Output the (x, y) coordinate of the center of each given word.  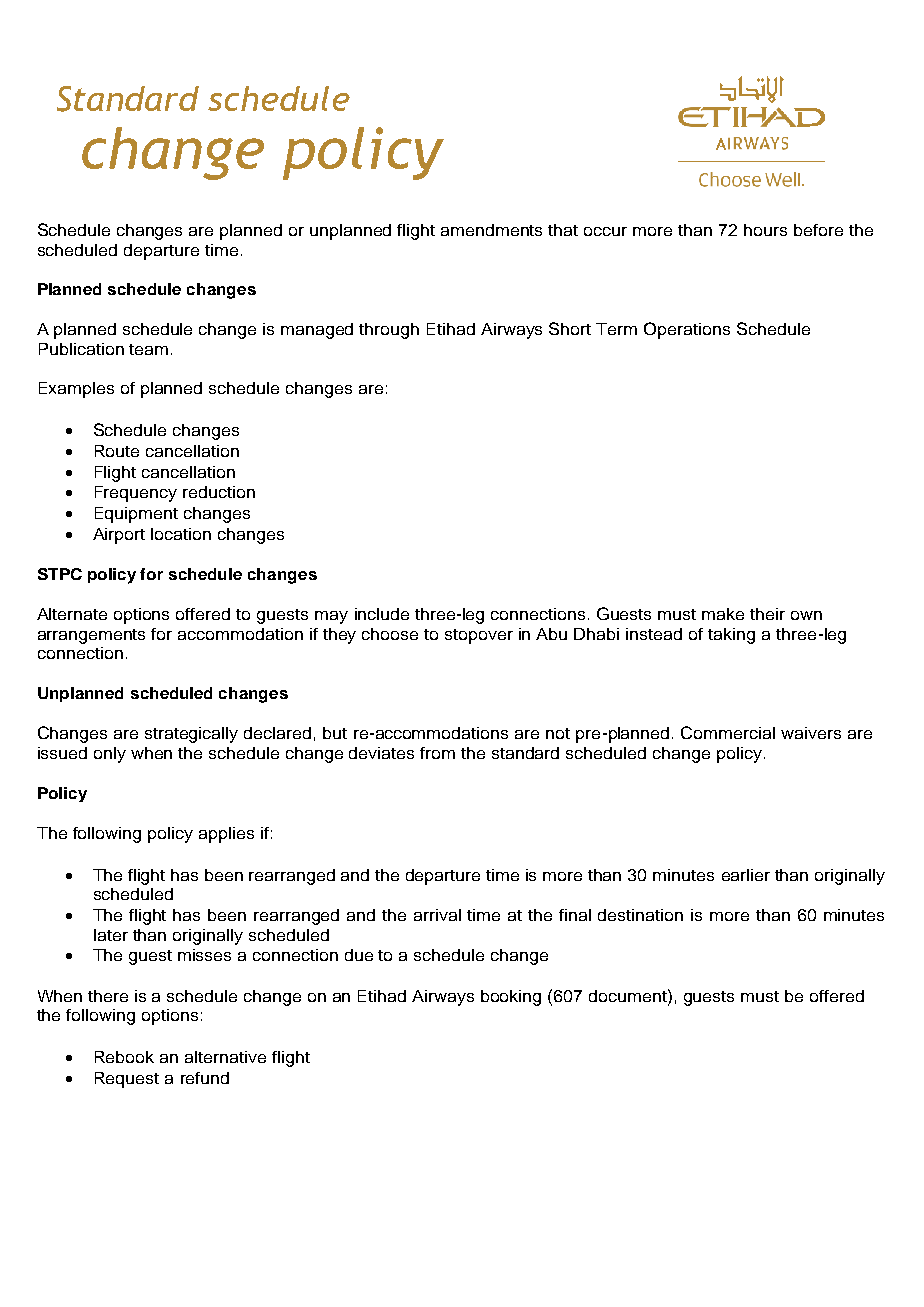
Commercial (728, 732)
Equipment (136, 515)
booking (511, 998)
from (437, 753)
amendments (491, 230)
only (110, 755)
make (723, 614)
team (148, 349)
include (382, 614)
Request (127, 1080)
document (629, 995)
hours (765, 230)
